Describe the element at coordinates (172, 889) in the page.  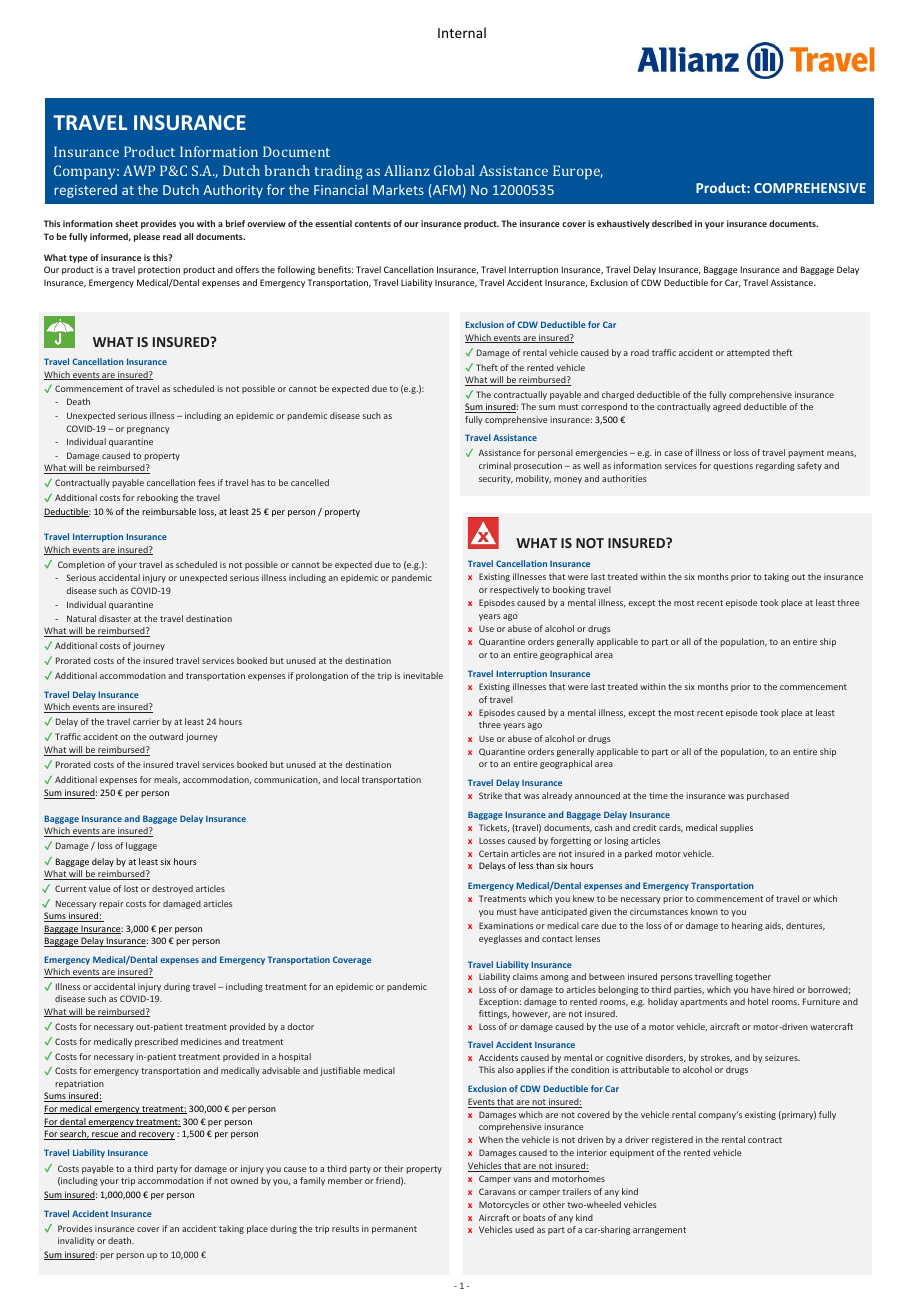
I see `destroyed` at that location.
